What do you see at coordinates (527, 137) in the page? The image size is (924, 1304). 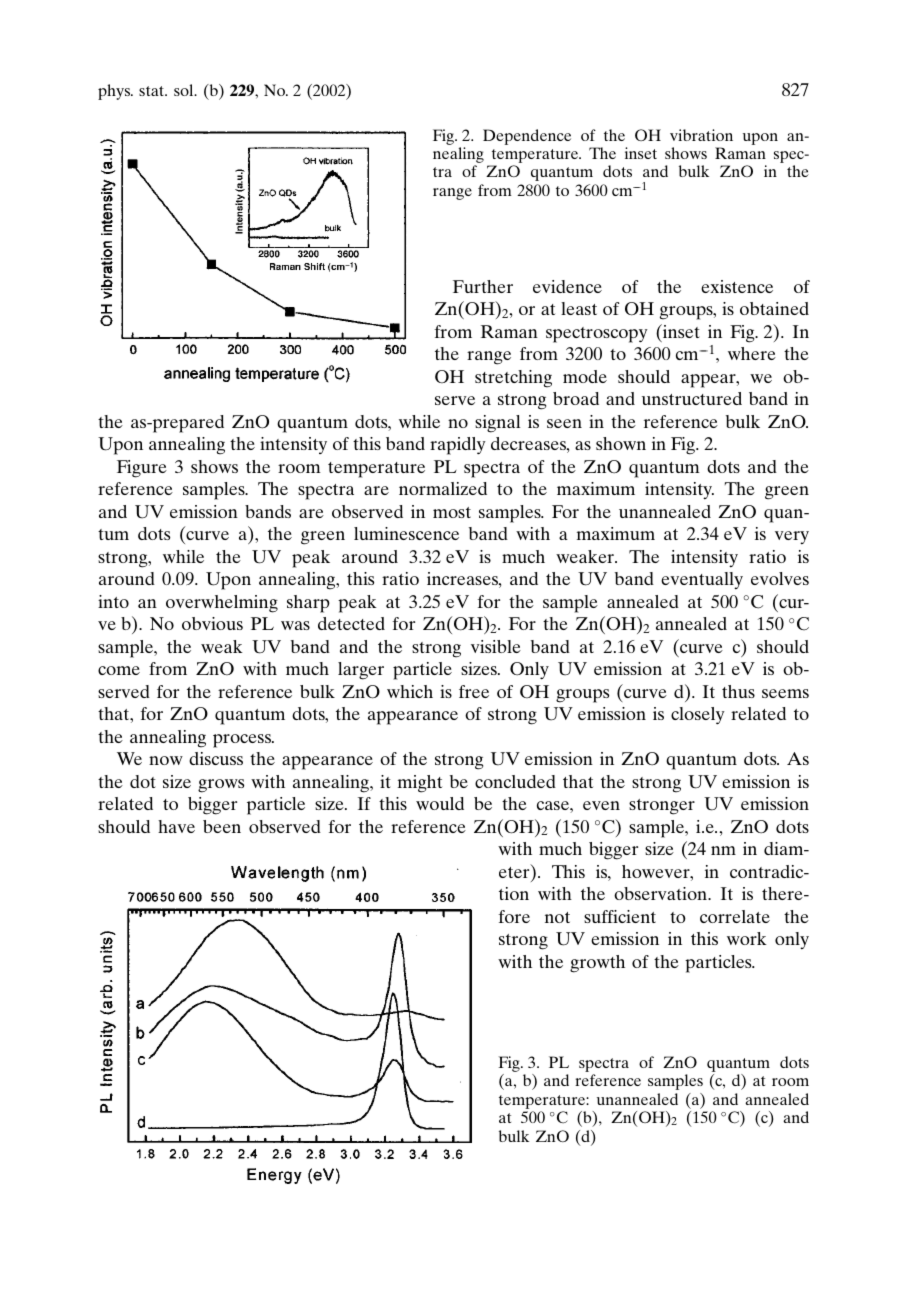 I see `Dependence` at bounding box center [527, 137].
